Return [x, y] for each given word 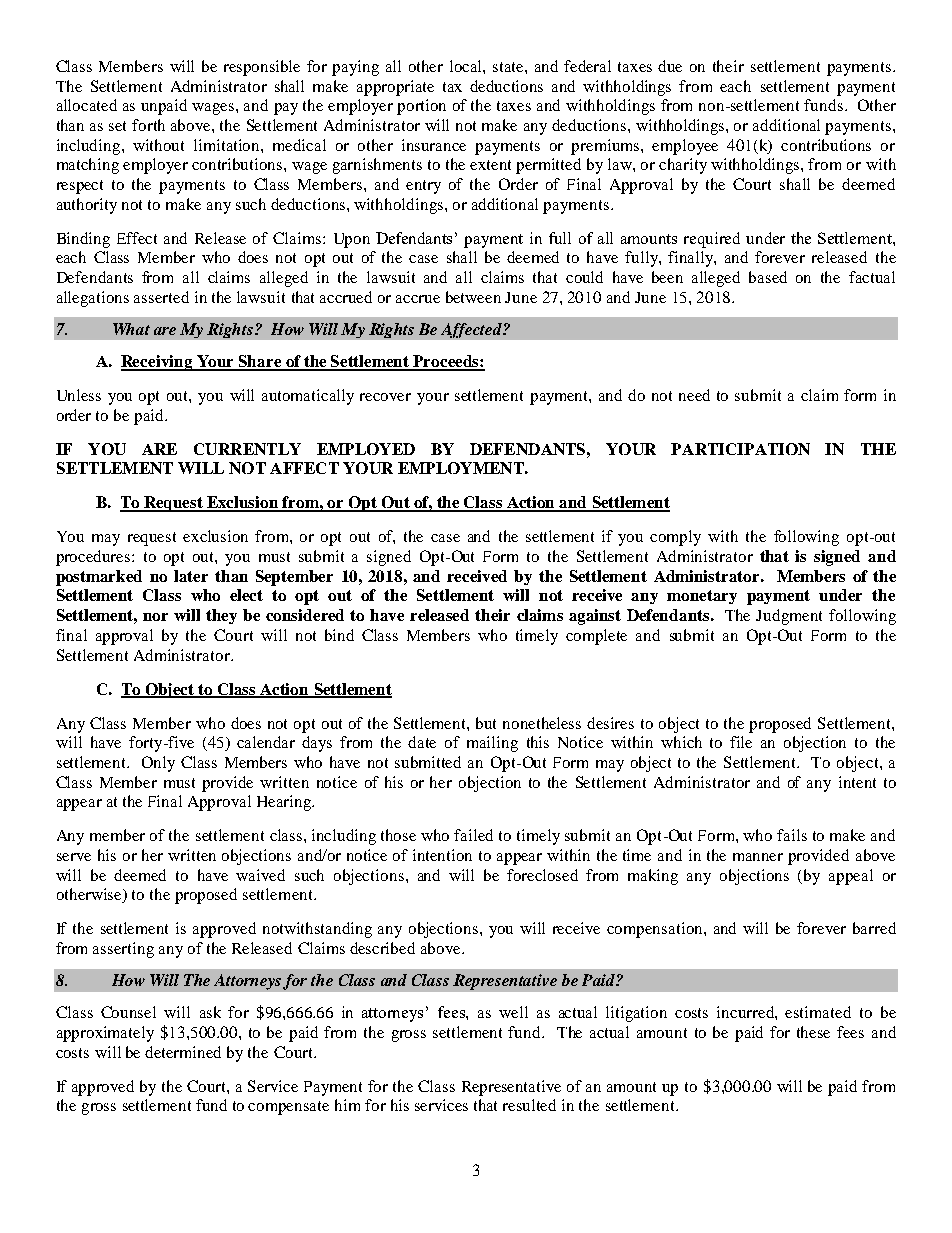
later [191, 576]
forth [148, 125]
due [670, 66]
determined [183, 1052]
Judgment [789, 617]
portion [421, 107]
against [595, 617]
